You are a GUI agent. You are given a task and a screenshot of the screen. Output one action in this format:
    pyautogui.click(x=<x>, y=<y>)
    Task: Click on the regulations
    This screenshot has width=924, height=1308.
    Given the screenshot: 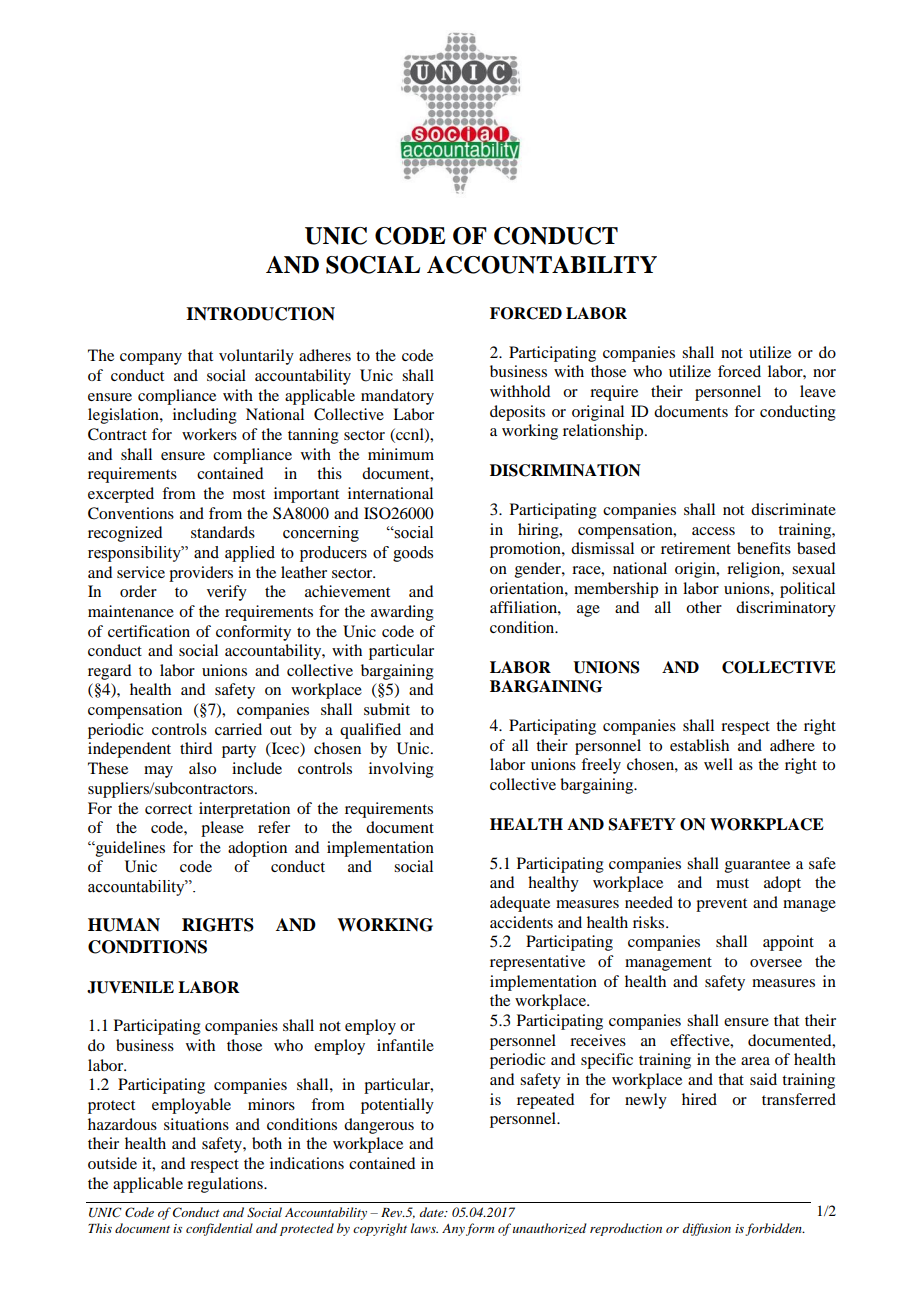 What is the action you would take?
    pyautogui.click(x=226, y=1185)
